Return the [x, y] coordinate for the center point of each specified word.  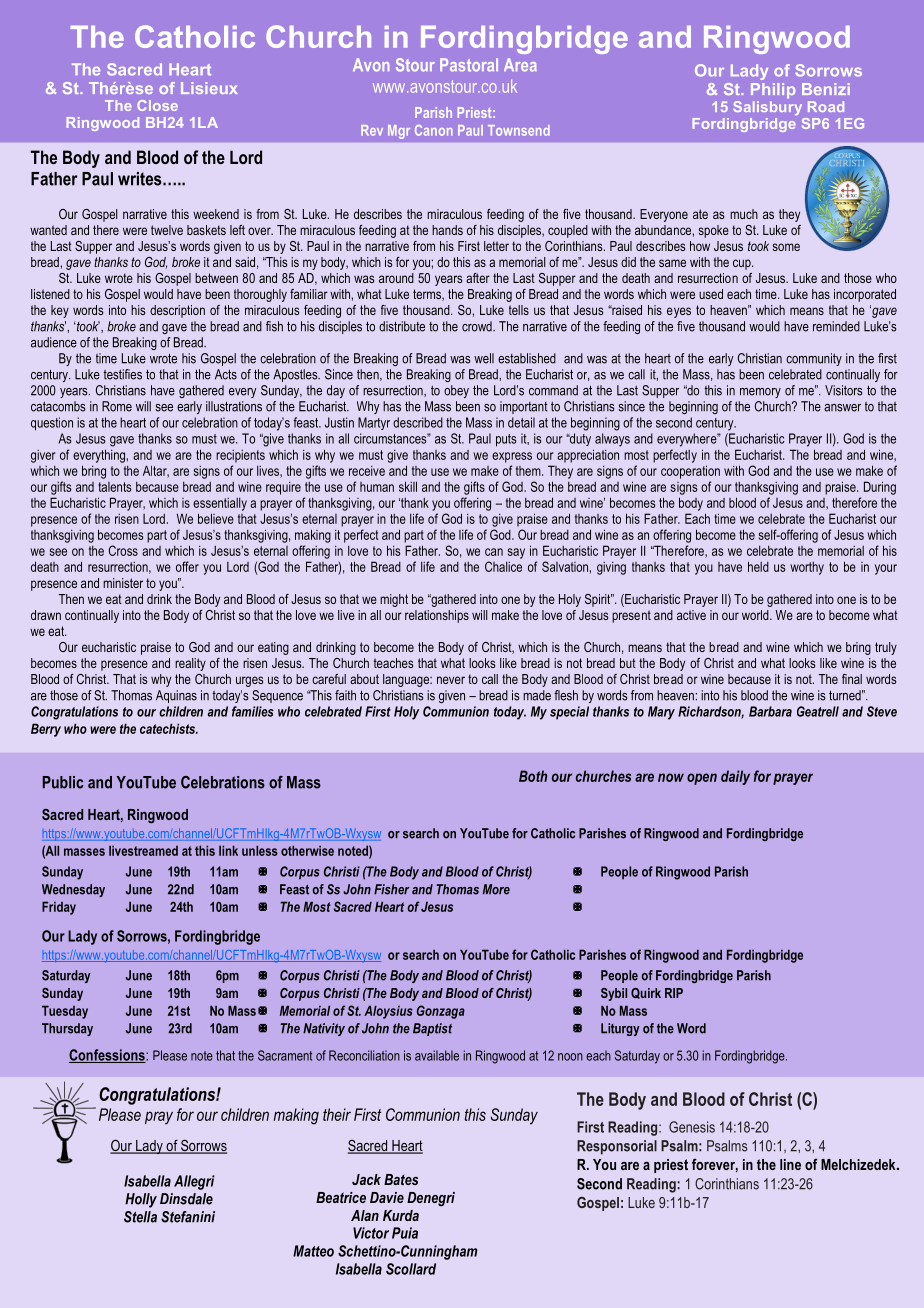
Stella [140, 1217]
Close [157, 105]
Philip [773, 91]
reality [190, 664]
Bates [401, 1179]
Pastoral [469, 65]
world [756, 615]
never [451, 680]
